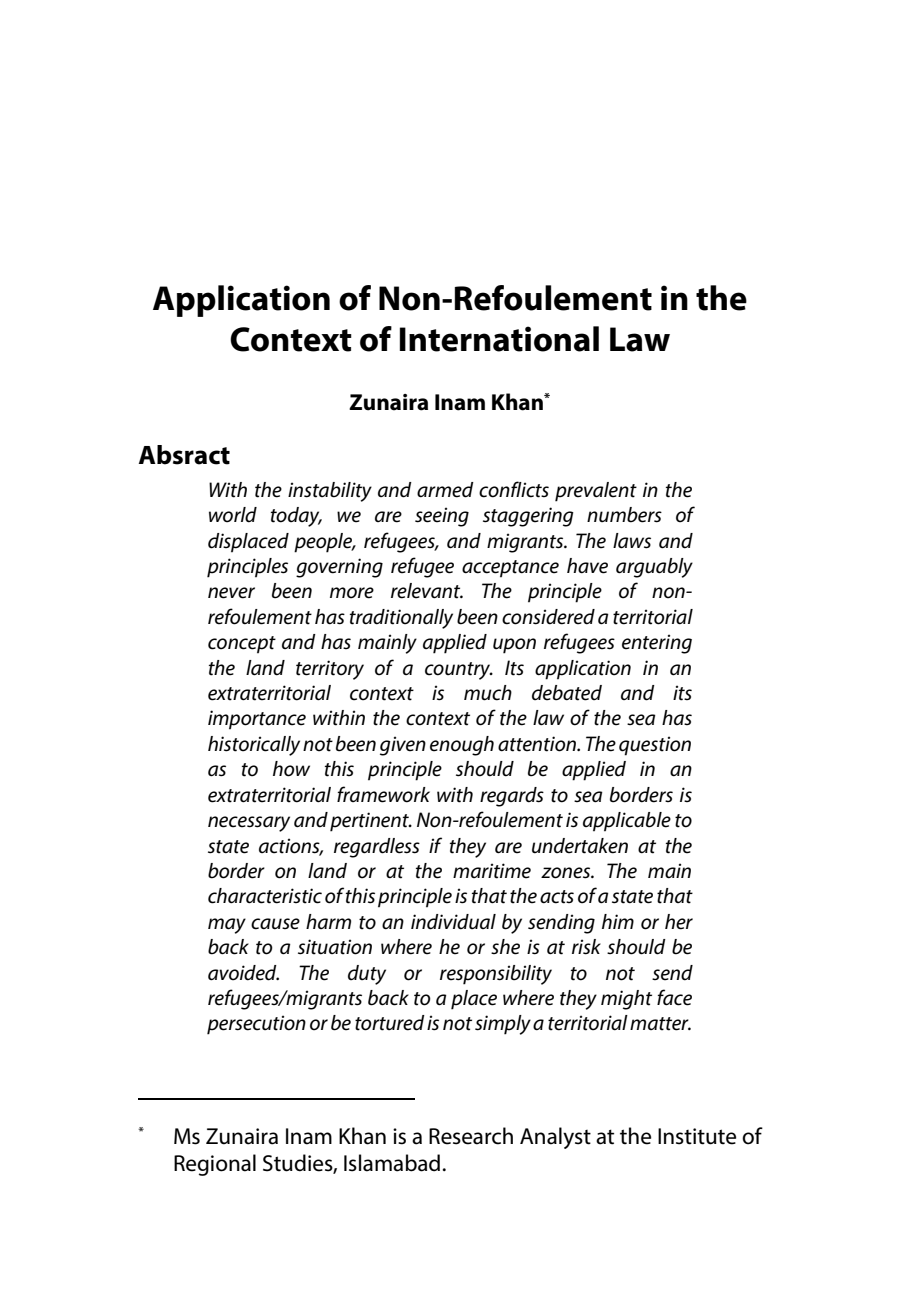 The image size is (900, 1316). What do you see at coordinates (655, 746) in the screenshot?
I see `question` at bounding box center [655, 746].
